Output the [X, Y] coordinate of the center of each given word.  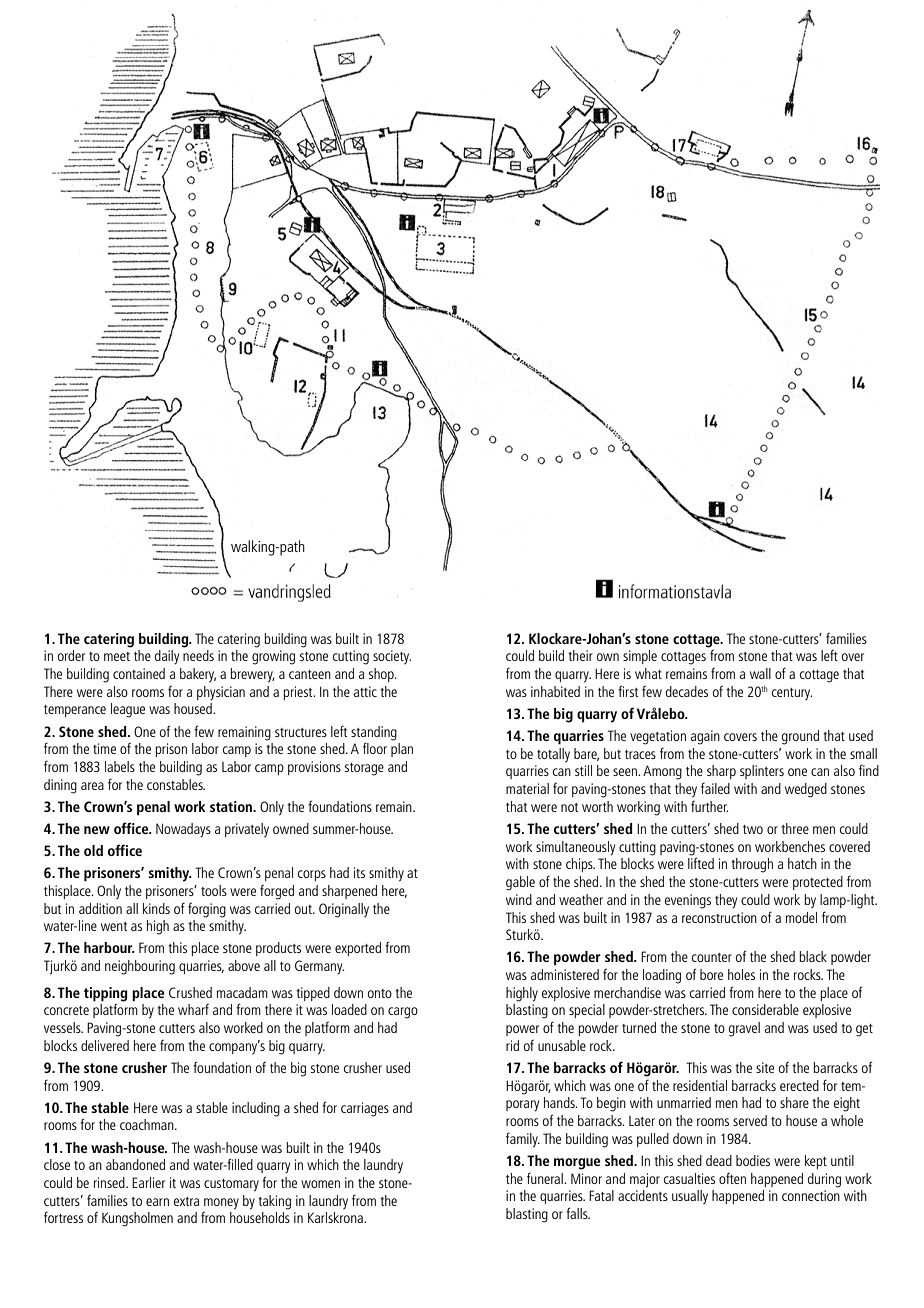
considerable [765, 1009]
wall [760, 673]
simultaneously [575, 848]
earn [157, 1202]
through [752, 865]
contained [139, 673]
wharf [193, 1009]
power [522, 1030]
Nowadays [183, 830]
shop [382, 675]
